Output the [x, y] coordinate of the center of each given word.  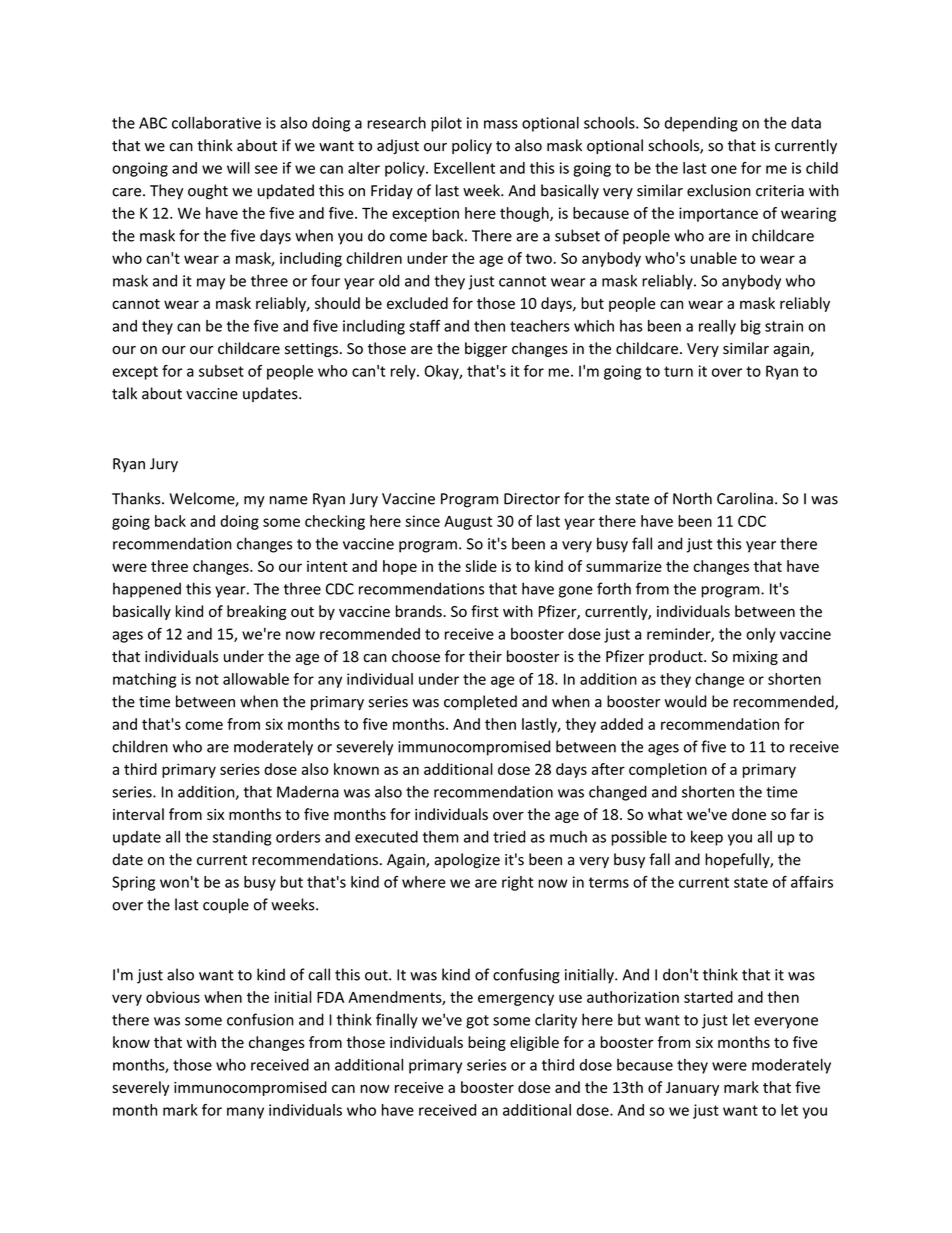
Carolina [745, 498]
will [238, 168]
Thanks [137, 498]
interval [138, 814]
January [692, 1089]
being [487, 1043]
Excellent [464, 168]
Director [532, 499]
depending [701, 124]
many [245, 1113]
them [441, 837]
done [749, 814]
